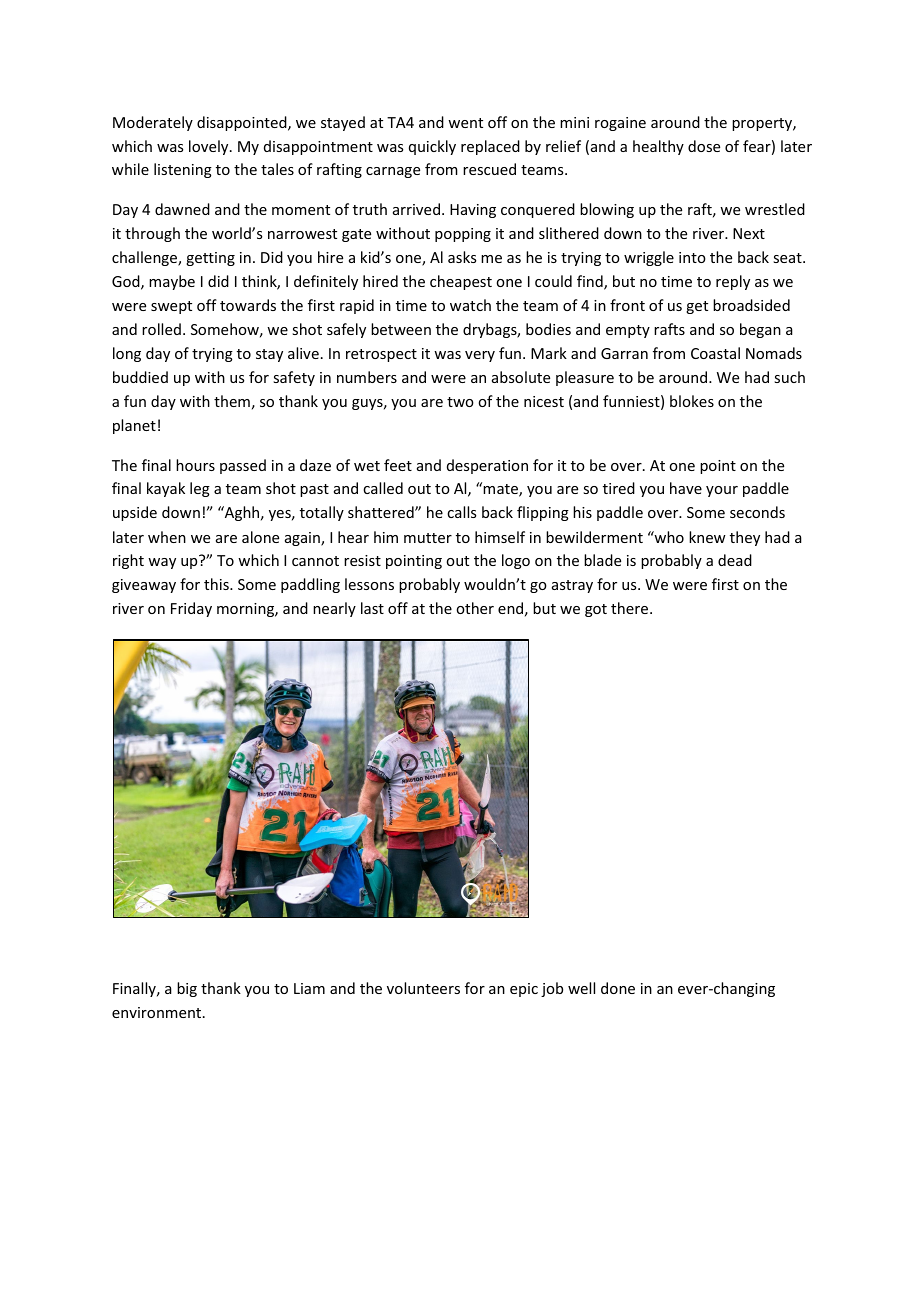 Image resolution: width=924 pixels, height=1308 pixels. I want to click on blokes, so click(692, 401).
